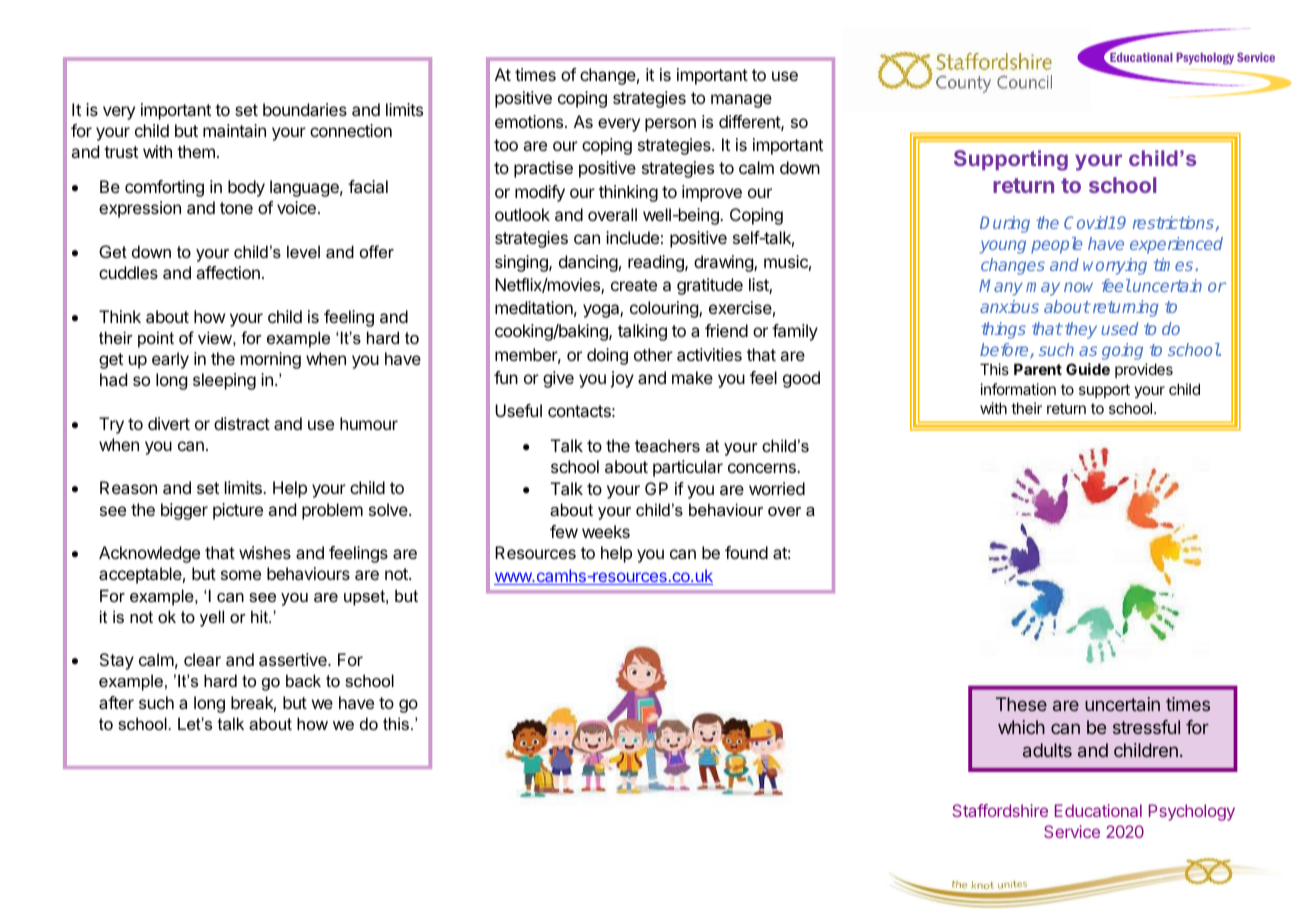 This image has height=924, width=1308. I want to click on person, so click(670, 125).
